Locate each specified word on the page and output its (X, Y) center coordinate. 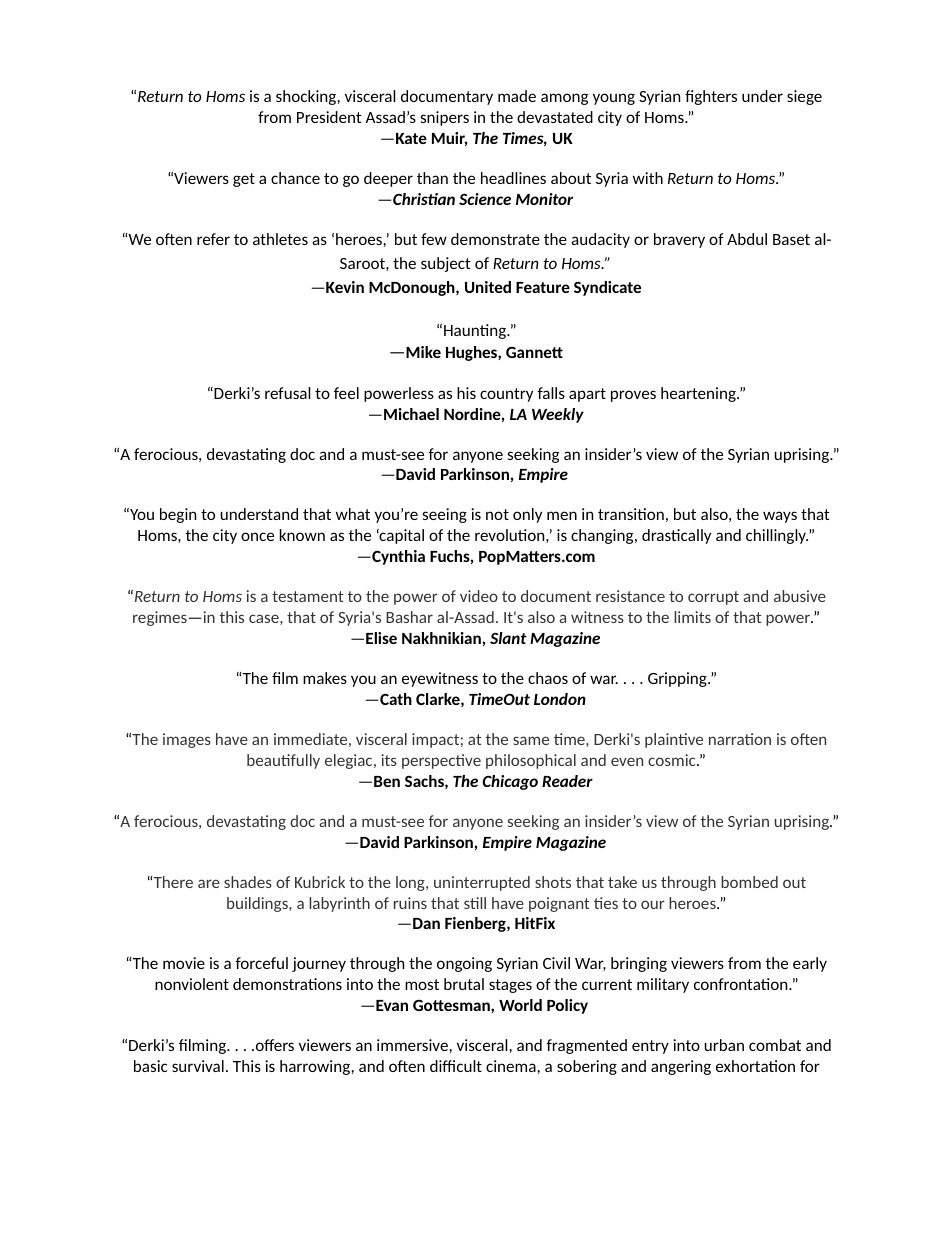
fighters (711, 97)
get (244, 180)
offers (273, 1045)
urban (724, 1045)
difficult (456, 1066)
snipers (445, 118)
